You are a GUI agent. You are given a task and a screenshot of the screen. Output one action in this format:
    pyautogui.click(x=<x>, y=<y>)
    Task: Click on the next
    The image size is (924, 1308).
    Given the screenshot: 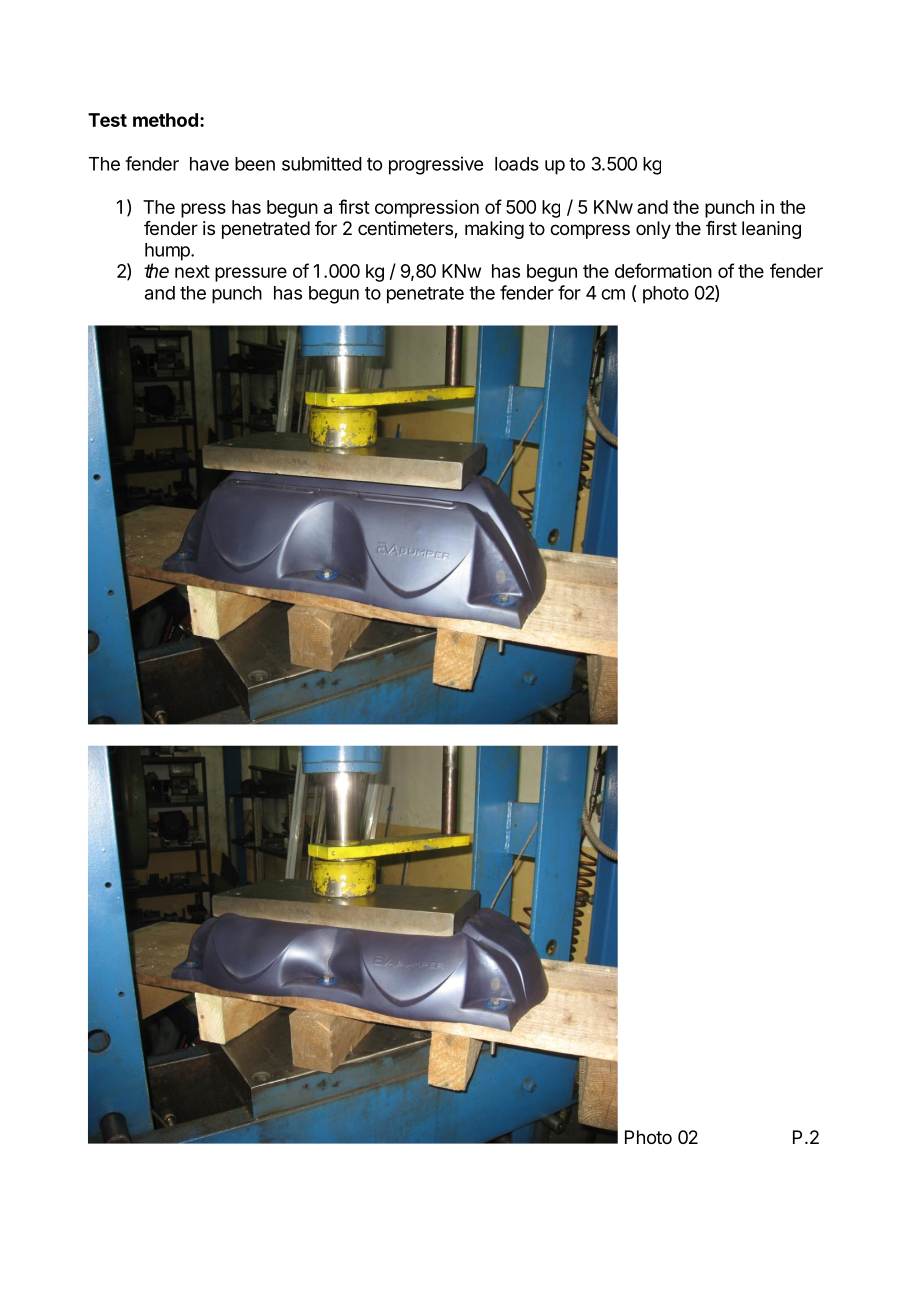 What is the action you would take?
    pyautogui.click(x=192, y=271)
